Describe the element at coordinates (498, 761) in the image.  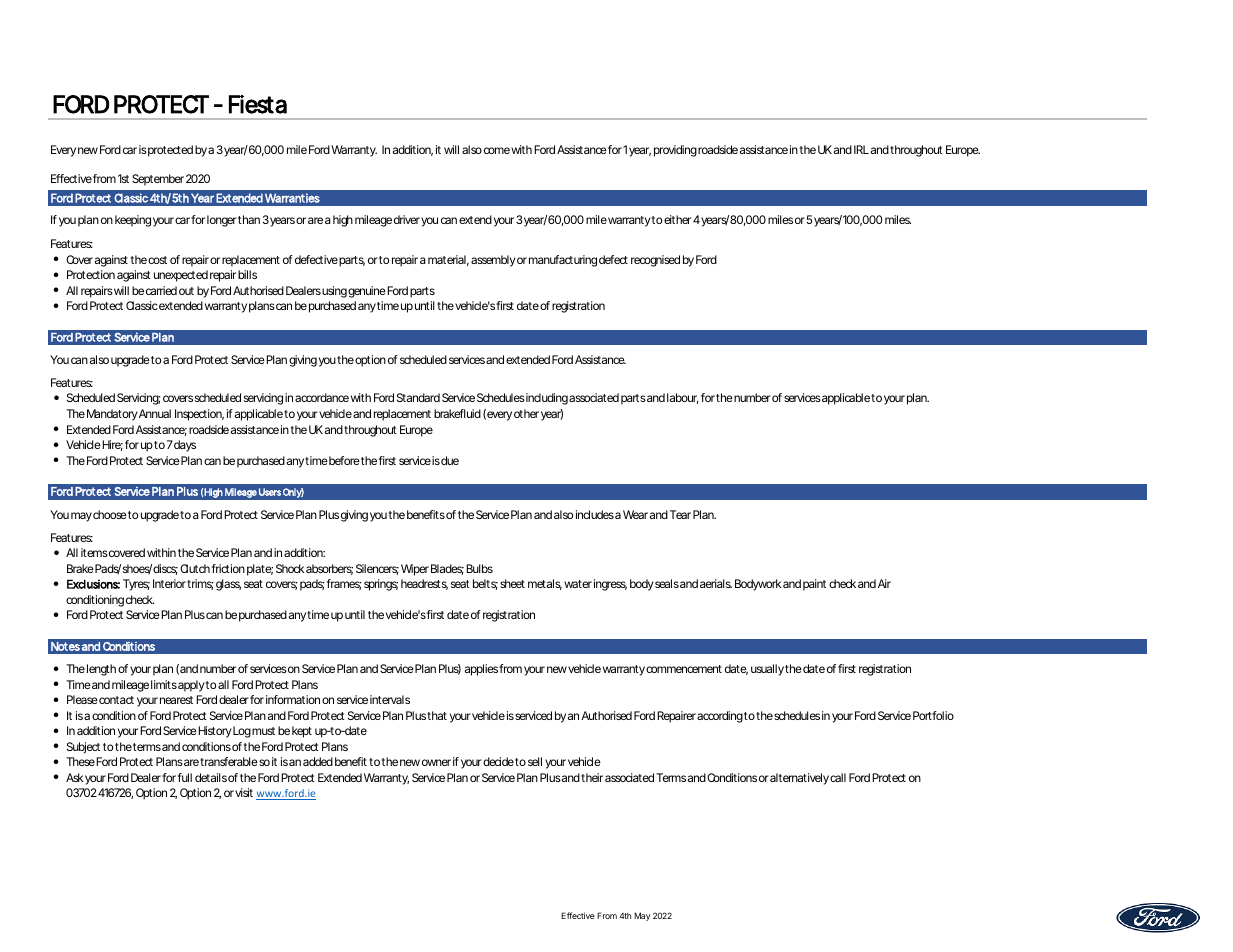
I see `decide` at that location.
